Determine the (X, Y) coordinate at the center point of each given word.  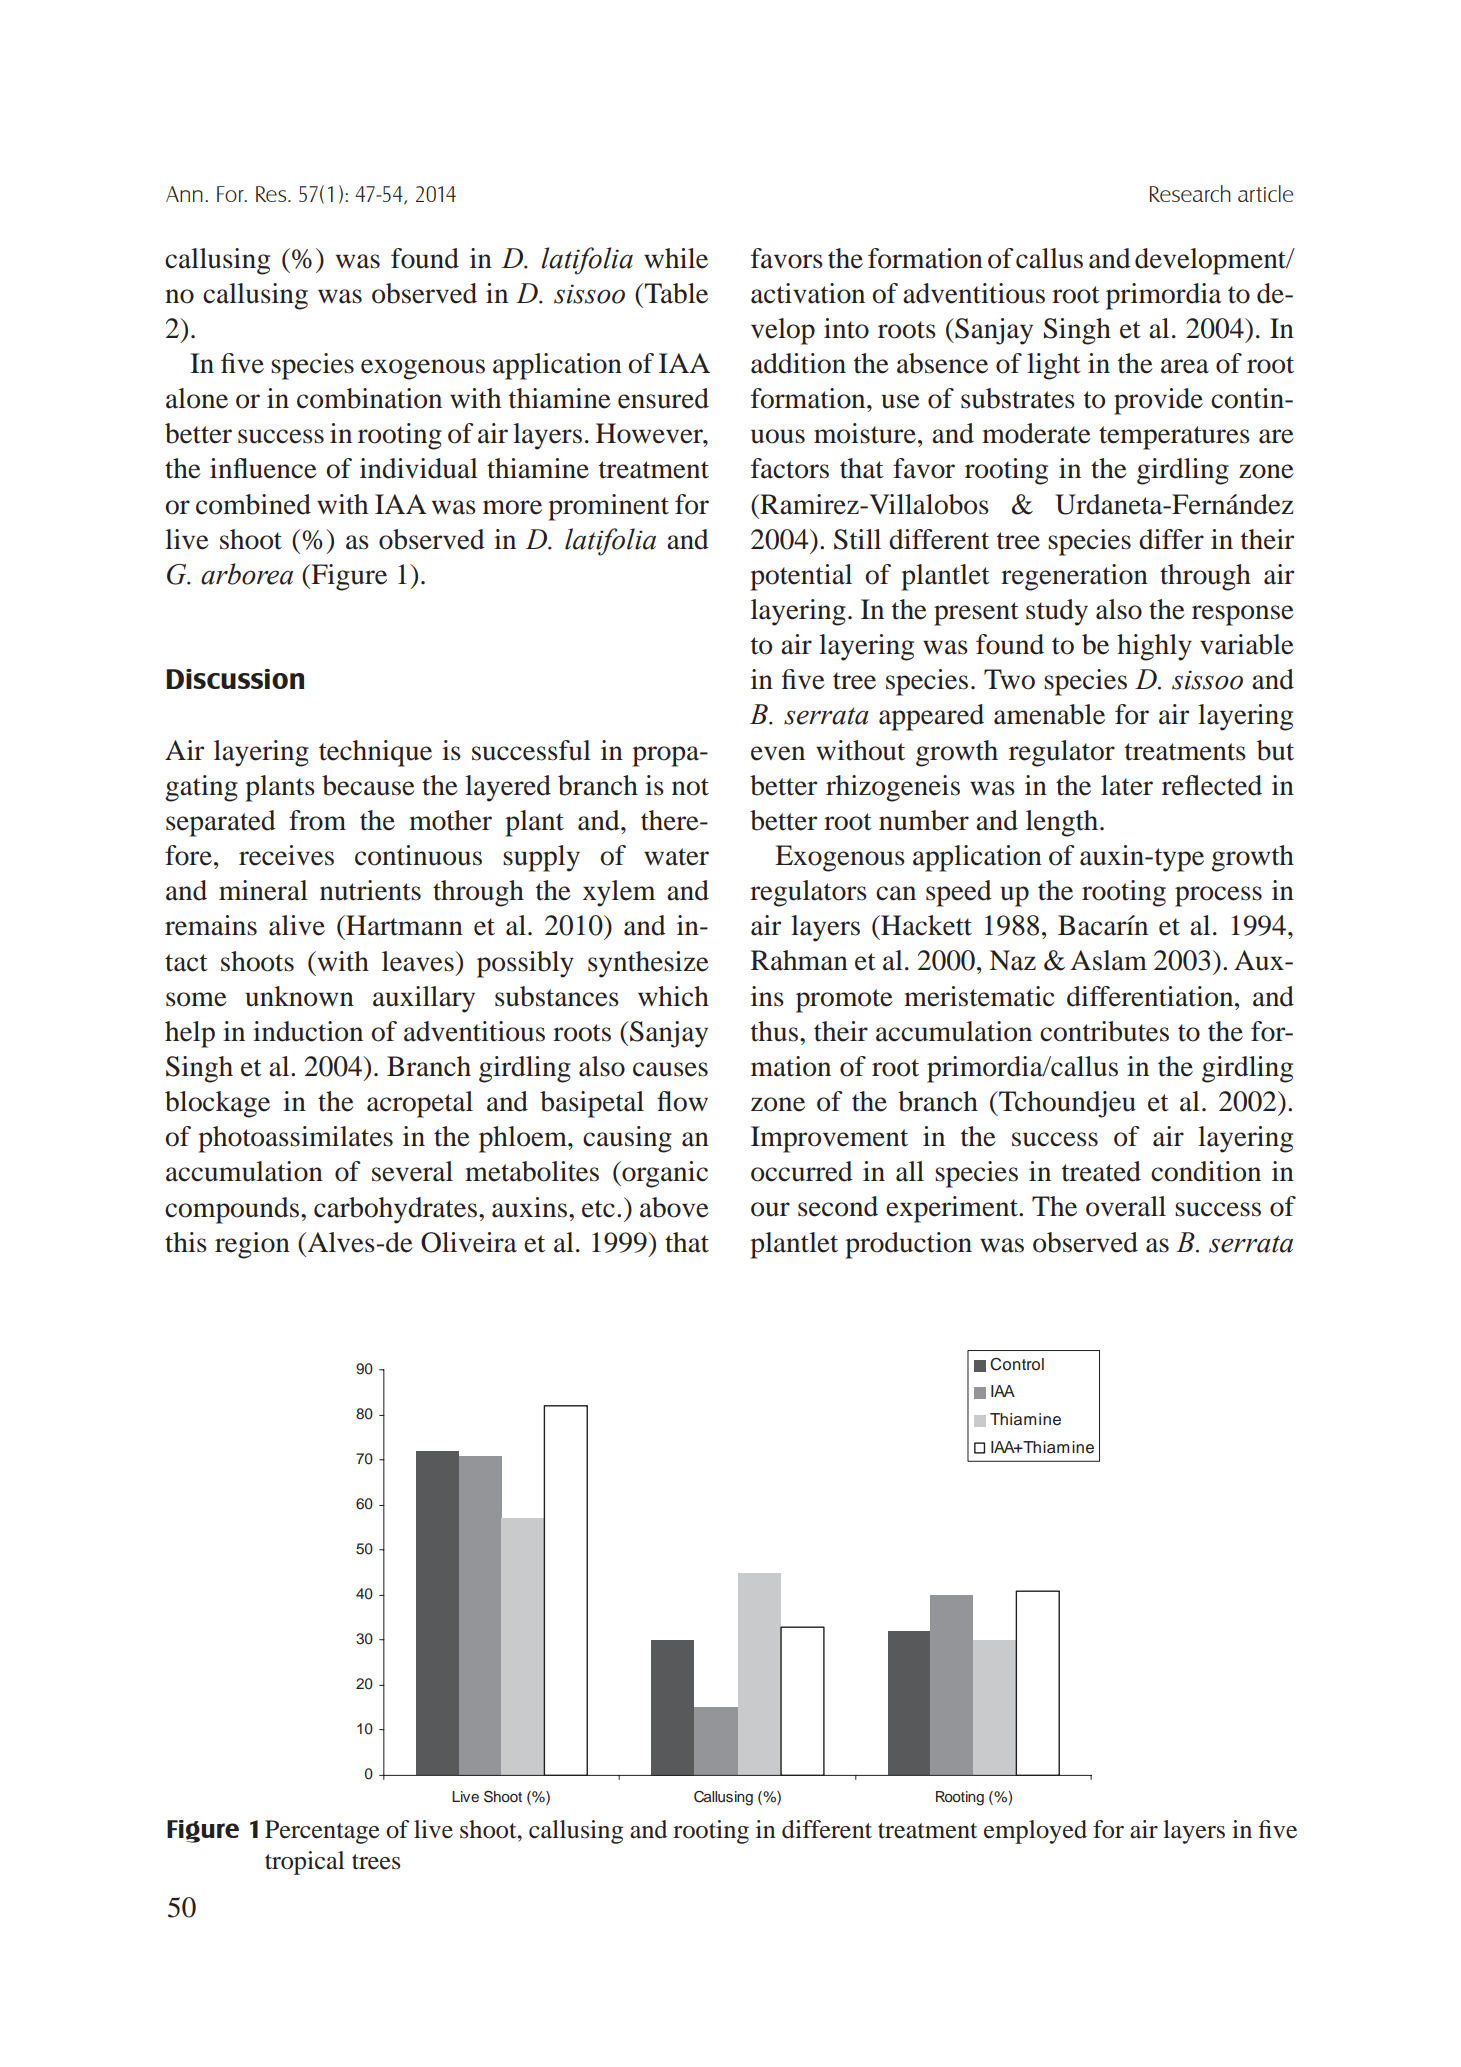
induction (308, 1031)
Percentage (322, 1832)
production (908, 1245)
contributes (1104, 1031)
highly (1154, 647)
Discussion (235, 679)
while (676, 258)
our (770, 1209)
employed (1035, 1832)
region (252, 1245)
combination (369, 398)
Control (1017, 1364)
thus (776, 1031)
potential (801, 577)
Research (1190, 193)
